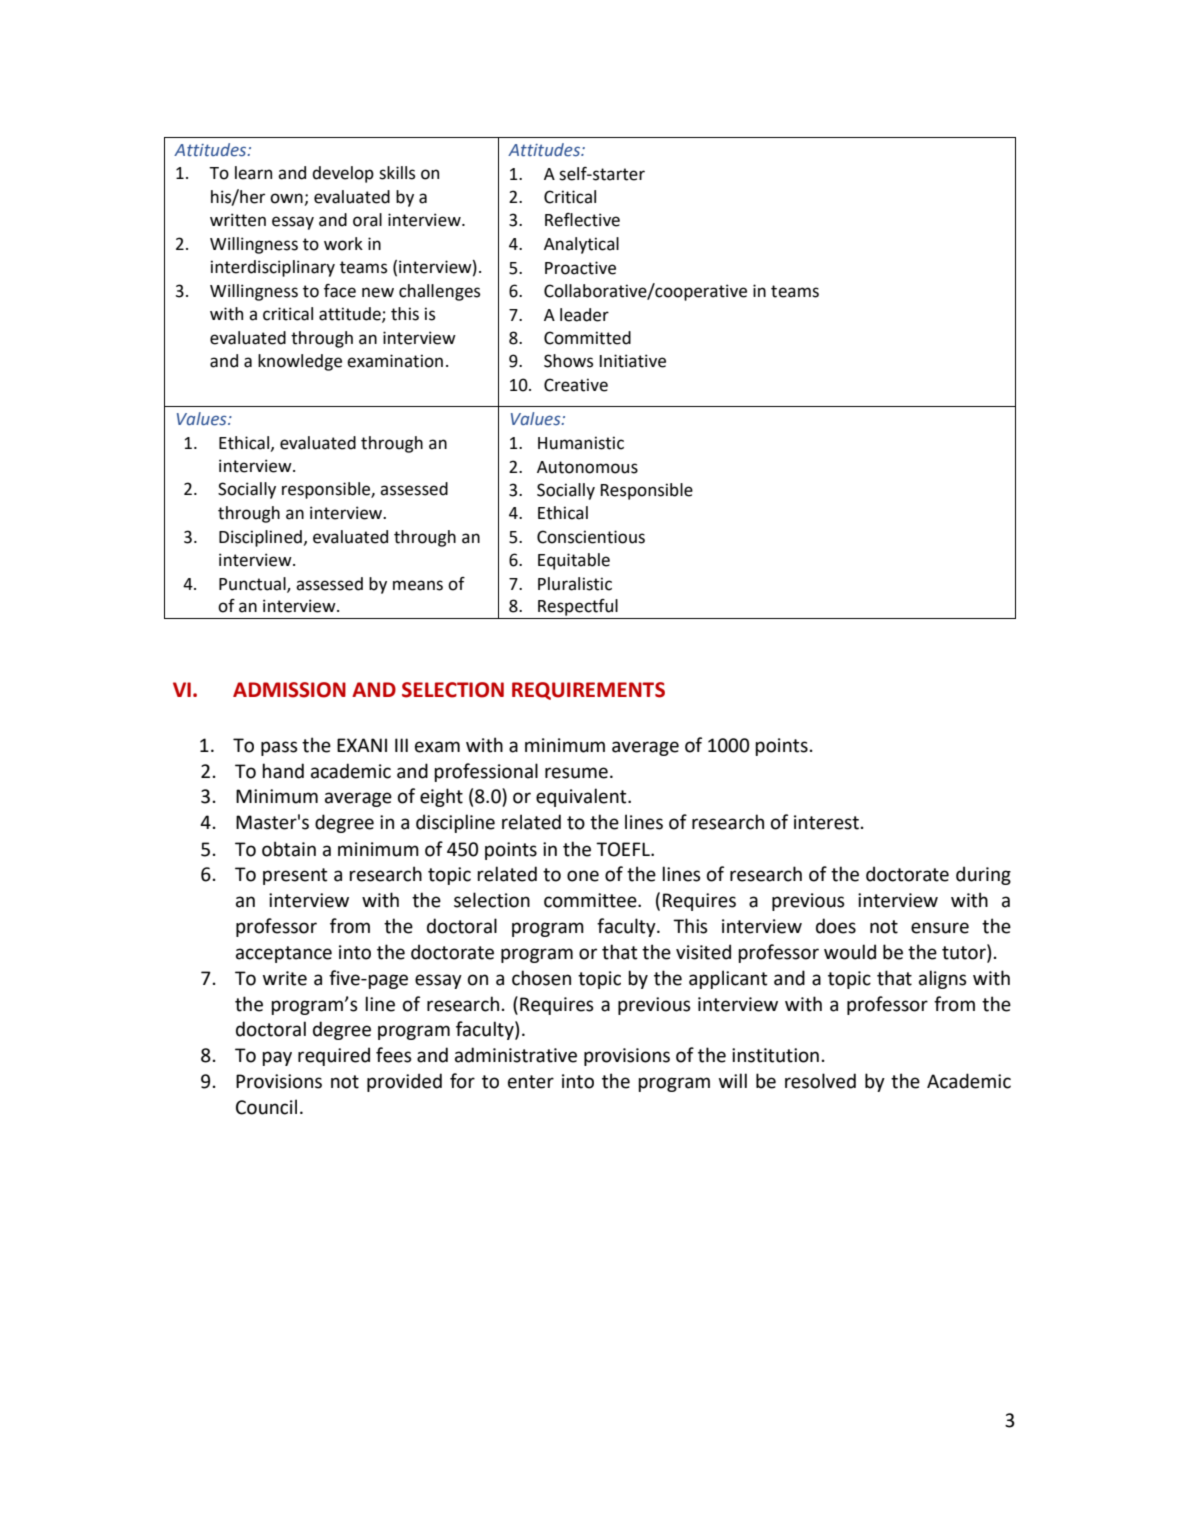 This screenshot has height=1525, width=1179. Describe the element at coordinates (287, 199) in the screenshot. I see `own` at that location.
